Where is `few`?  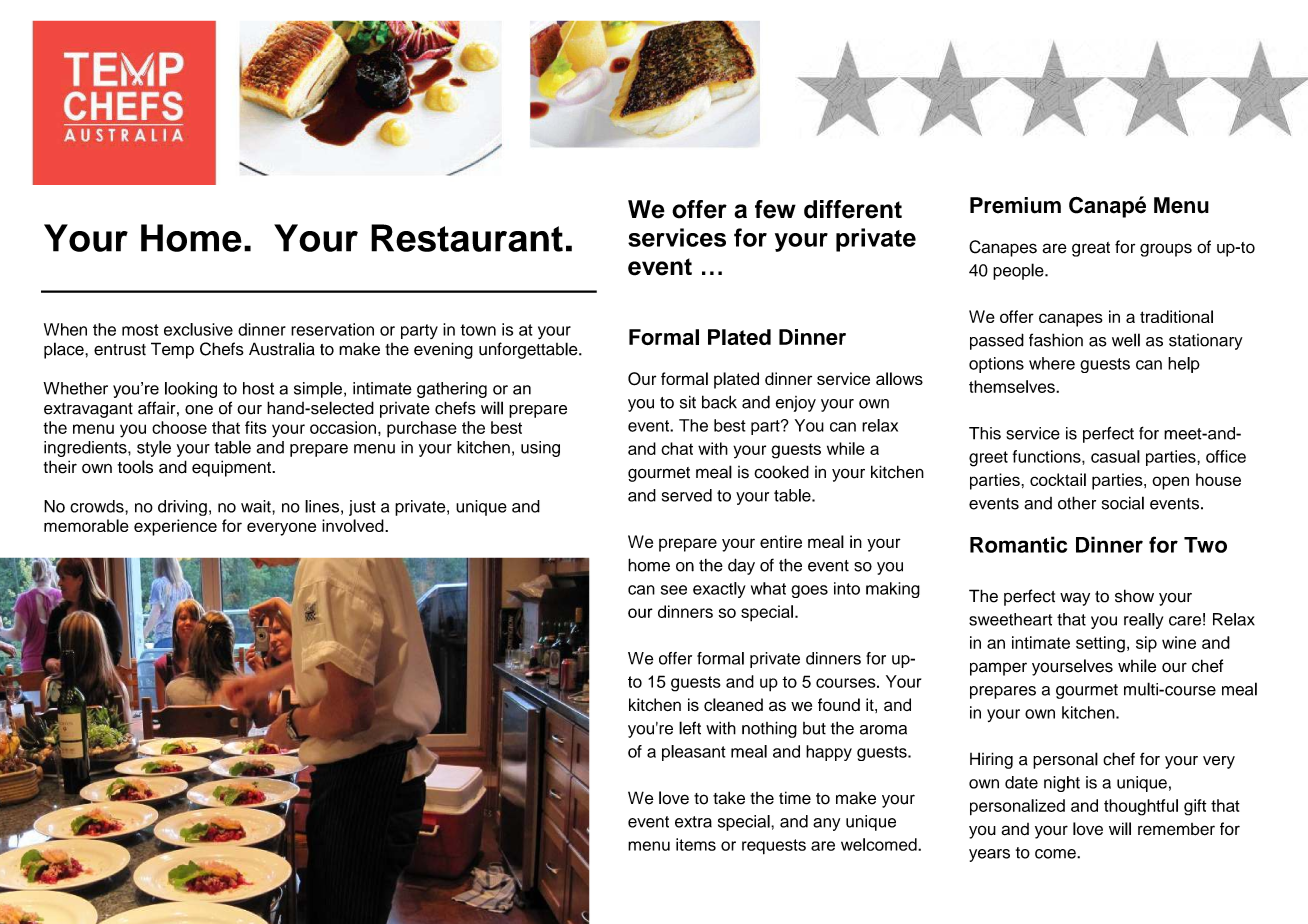
few is located at coordinates (775, 209).
